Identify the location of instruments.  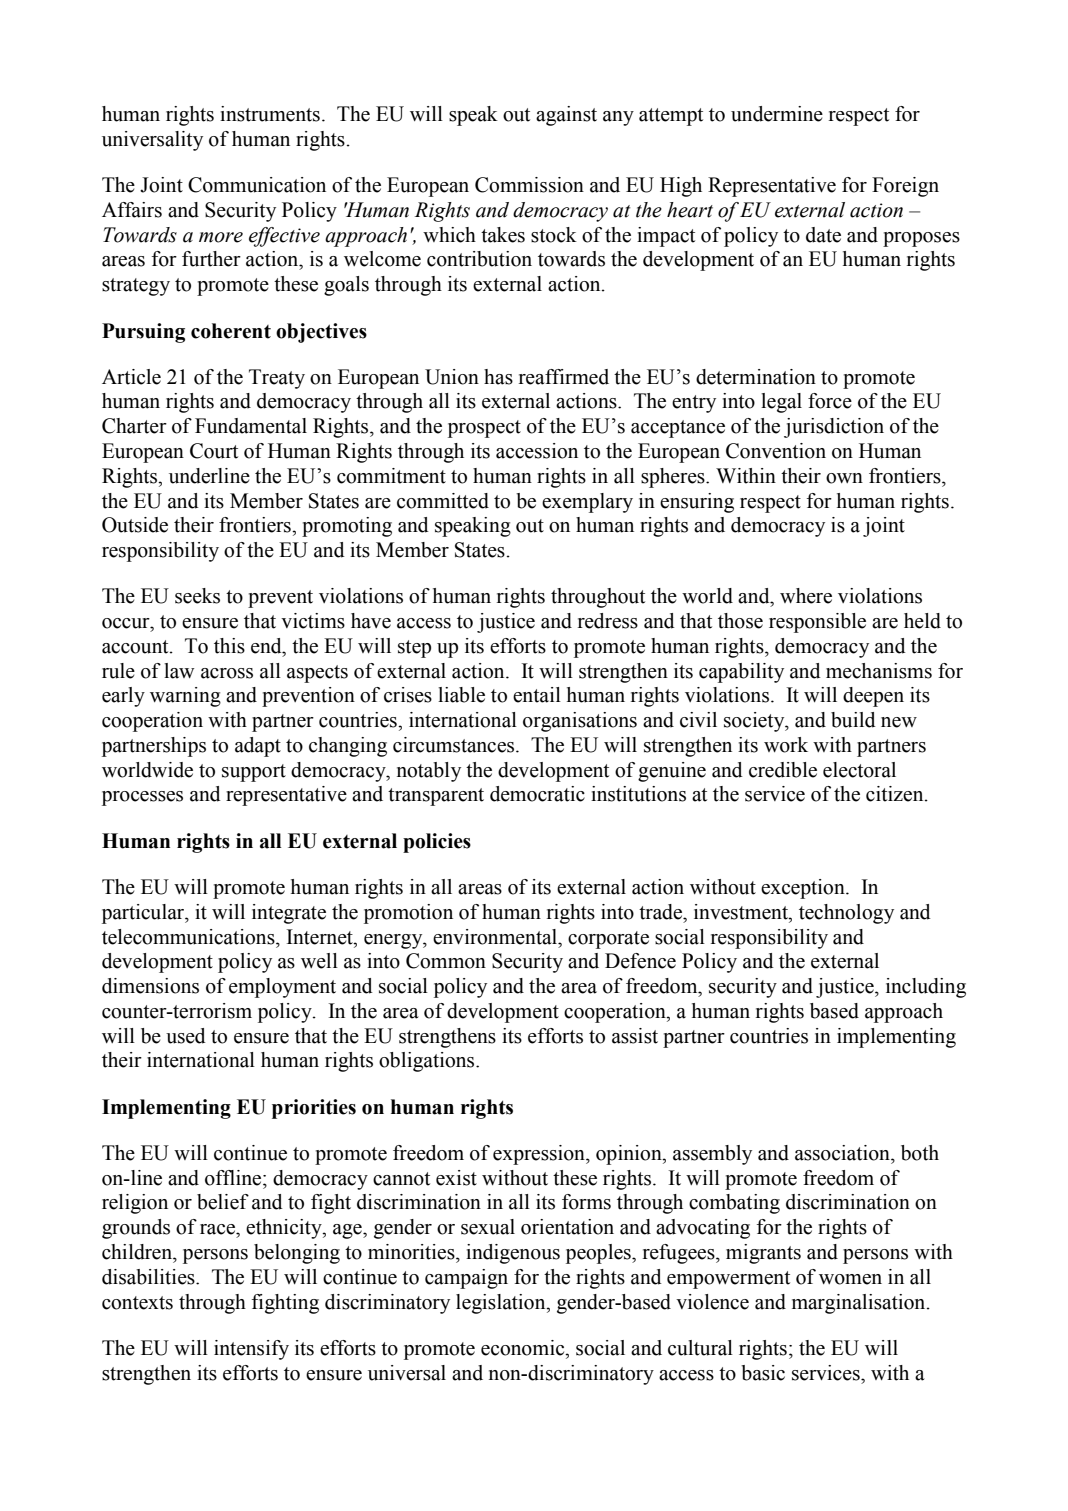
(270, 114).
